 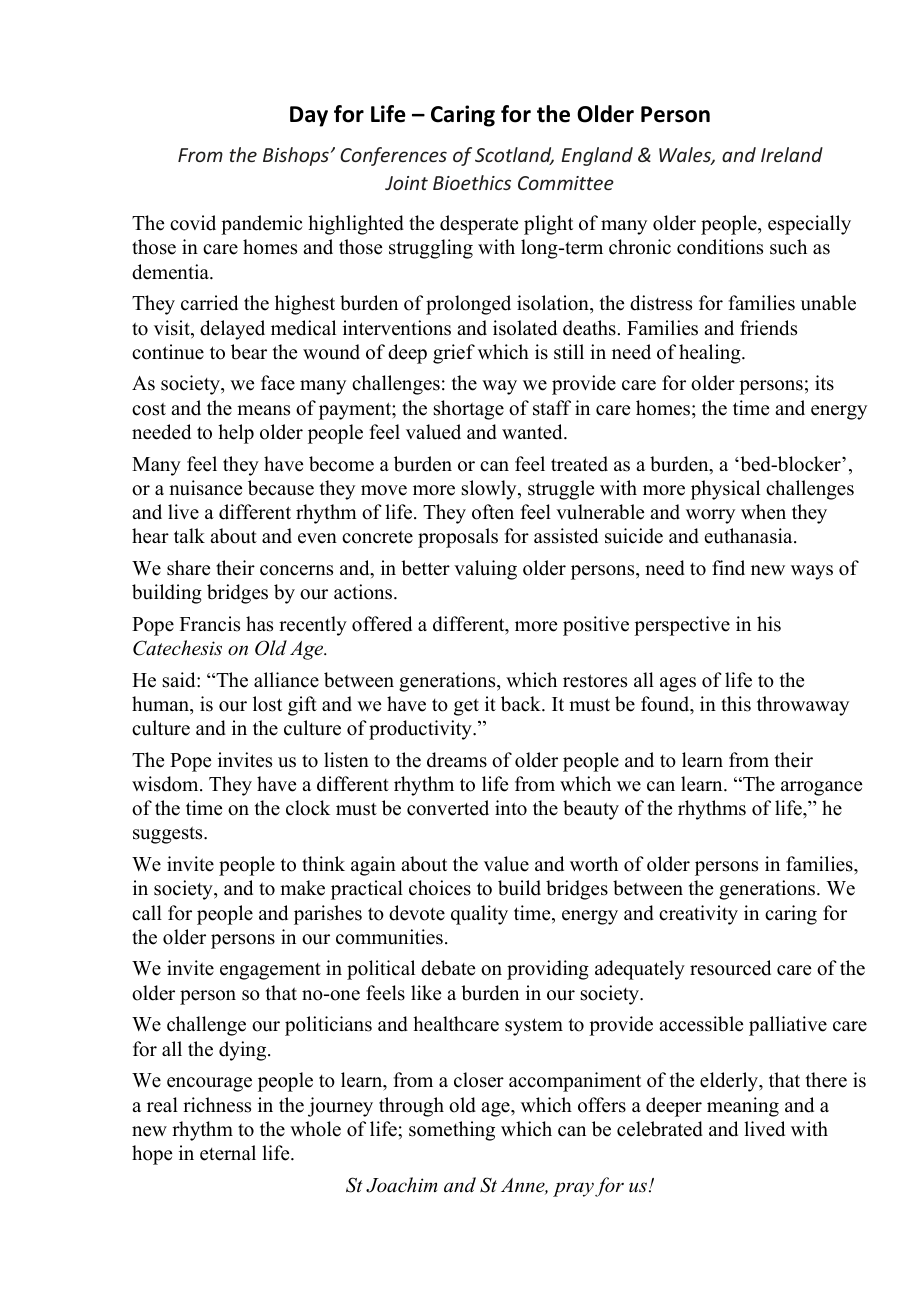 What do you see at coordinates (205, 488) in the page?
I see `nuisance` at bounding box center [205, 488].
